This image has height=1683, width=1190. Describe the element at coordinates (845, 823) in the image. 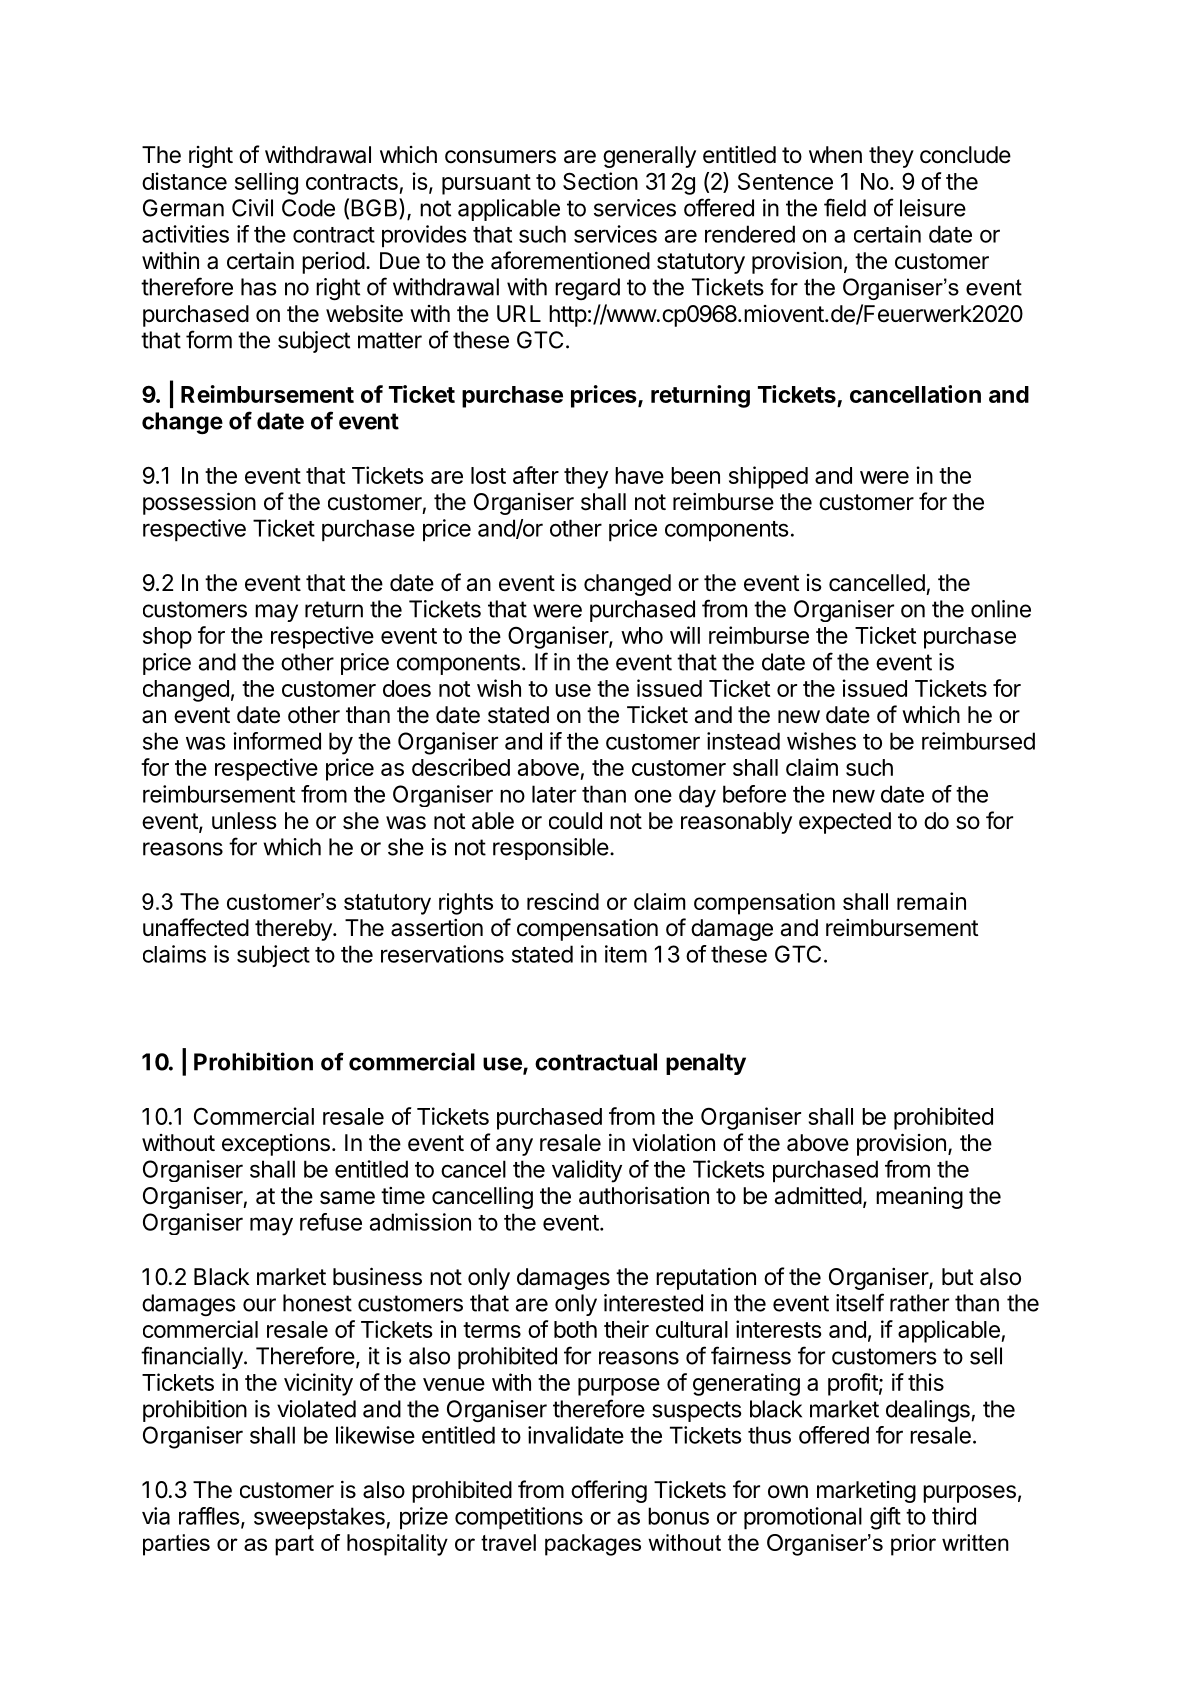

I see `expected` at that location.
